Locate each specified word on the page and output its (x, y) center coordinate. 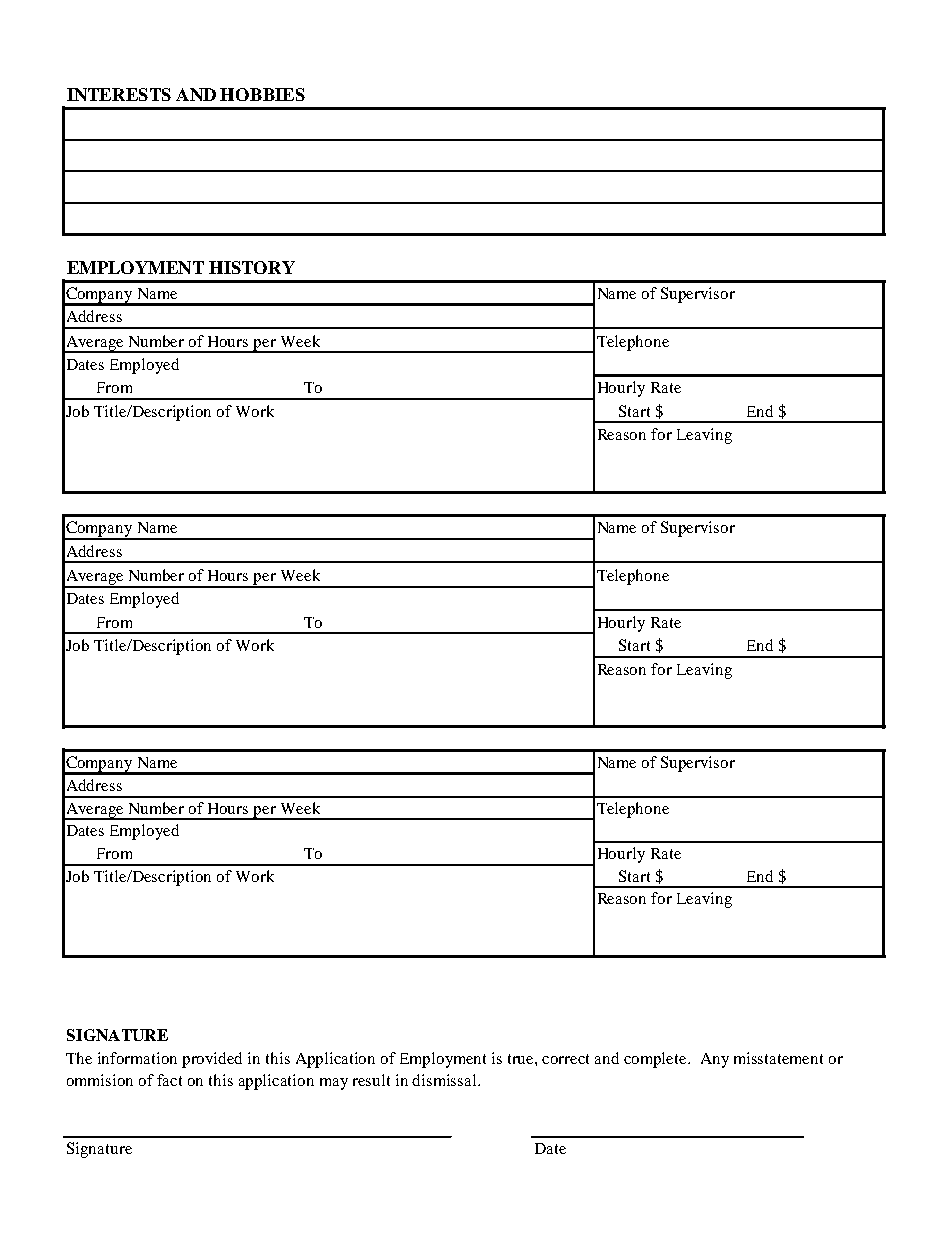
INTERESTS (119, 94)
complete (657, 1060)
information (137, 1058)
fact (169, 1080)
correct (565, 1059)
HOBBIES (262, 94)
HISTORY (252, 267)
